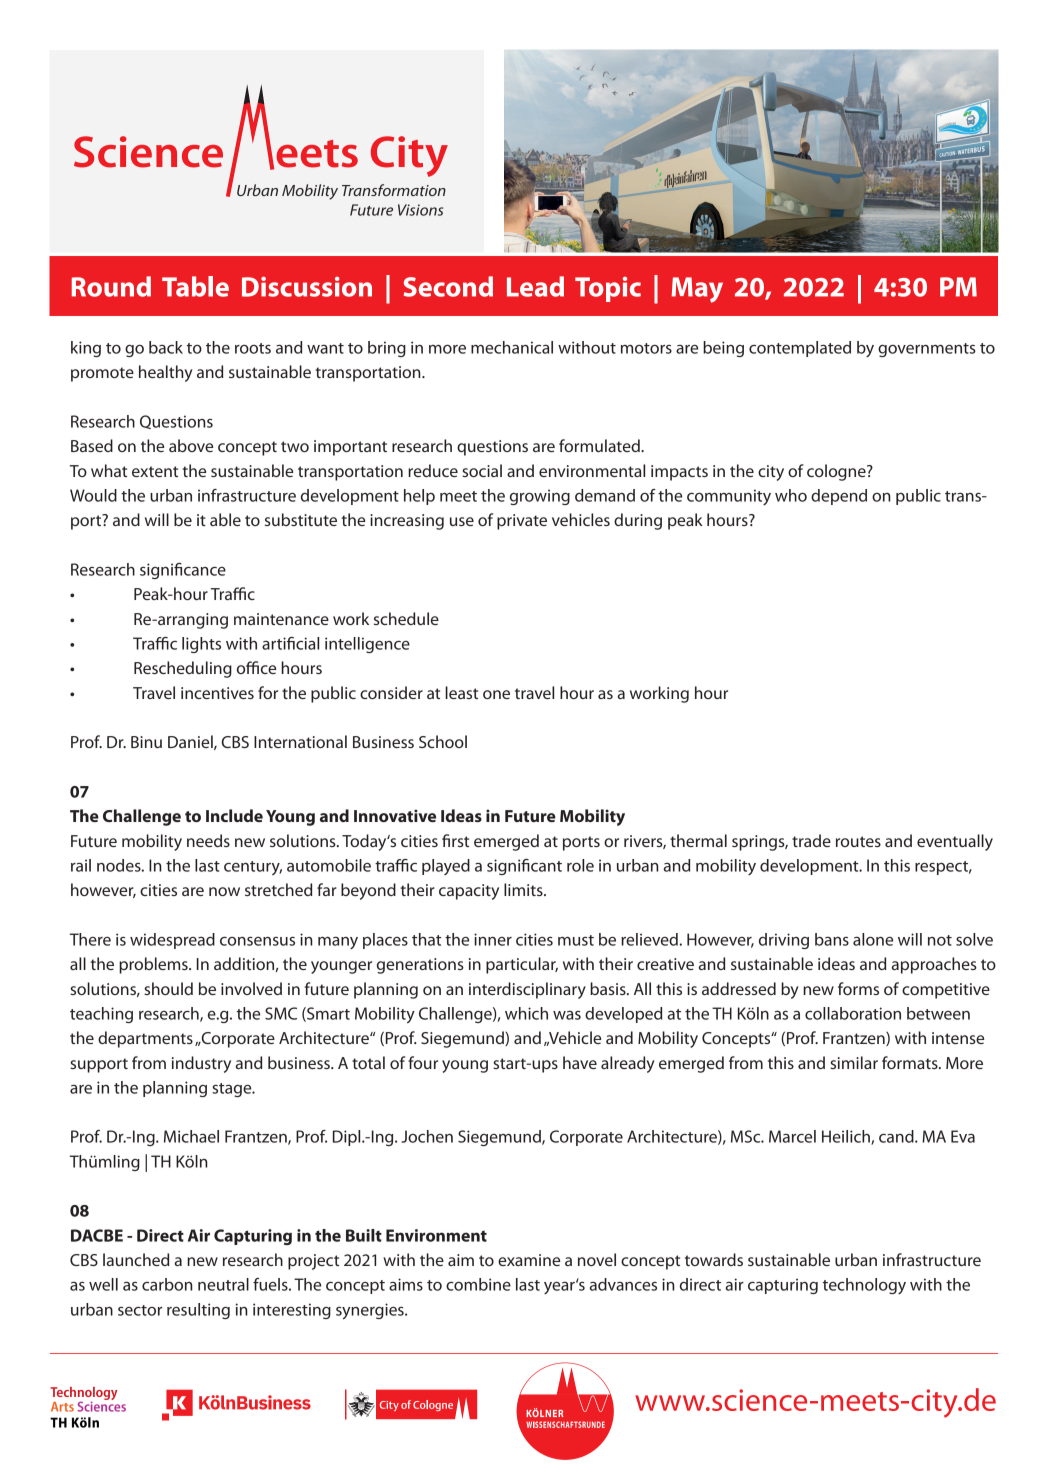 The width and height of the page is (1048, 1483). I want to click on resulting, so click(198, 1311).
